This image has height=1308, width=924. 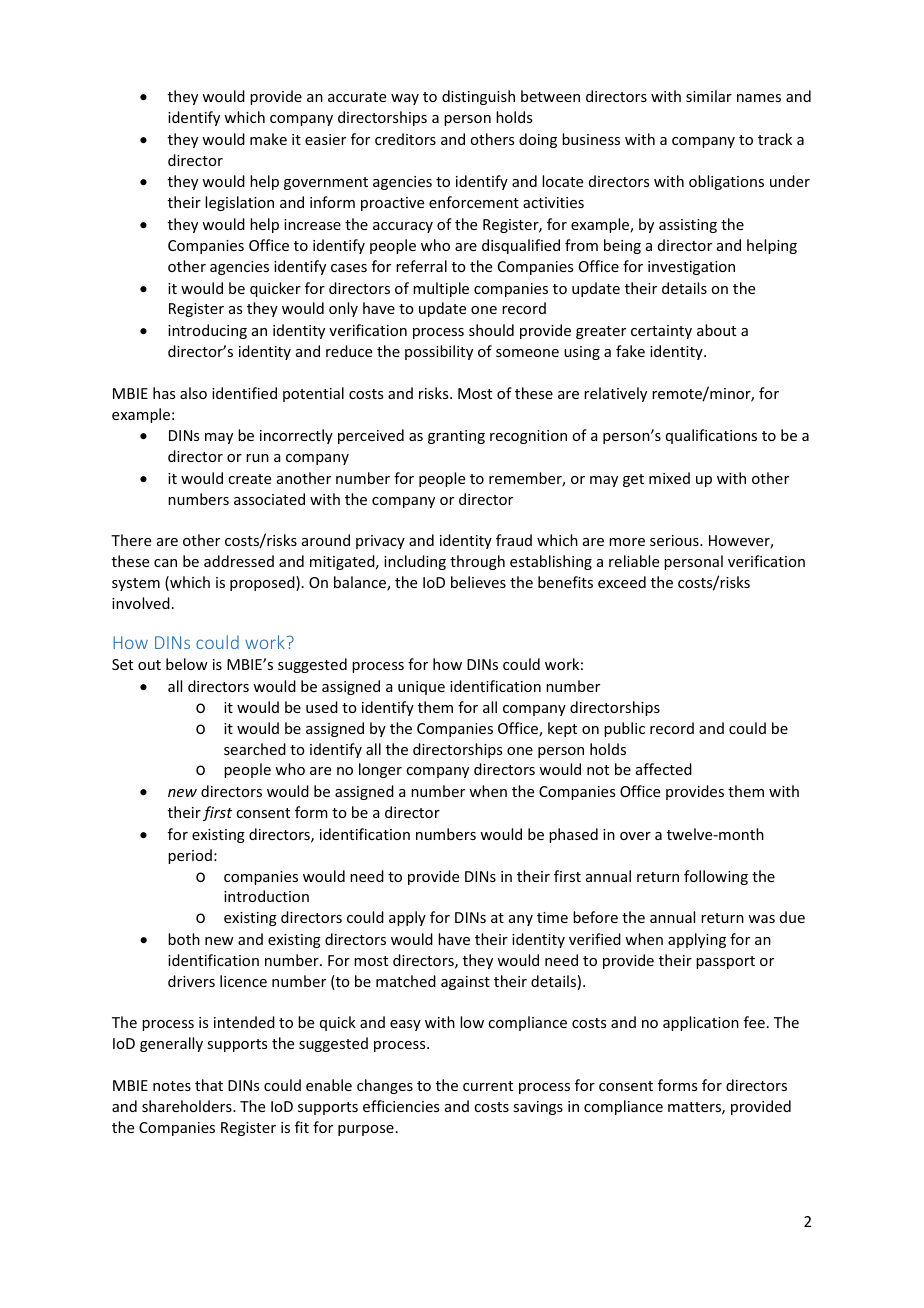 I want to click on believes, so click(x=478, y=582).
